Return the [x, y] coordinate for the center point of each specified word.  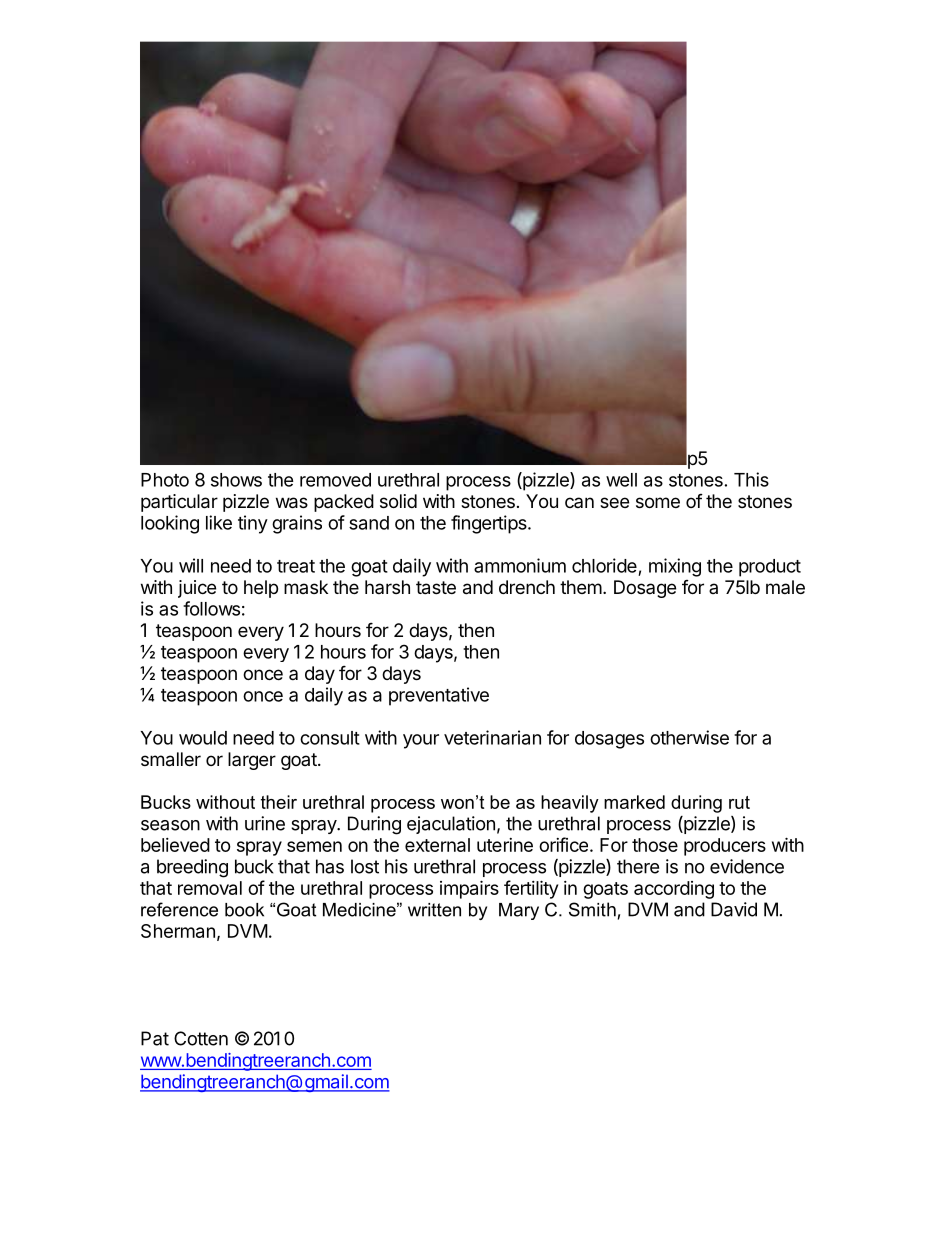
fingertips [490, 524]
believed [175, 845]
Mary [519, 911]
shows [236, 480]
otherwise [689, 737]
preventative [439, 696]
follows [211, 608]
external [437, 845]
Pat [155, 1038]
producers [725, 847]
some [658, 502]
